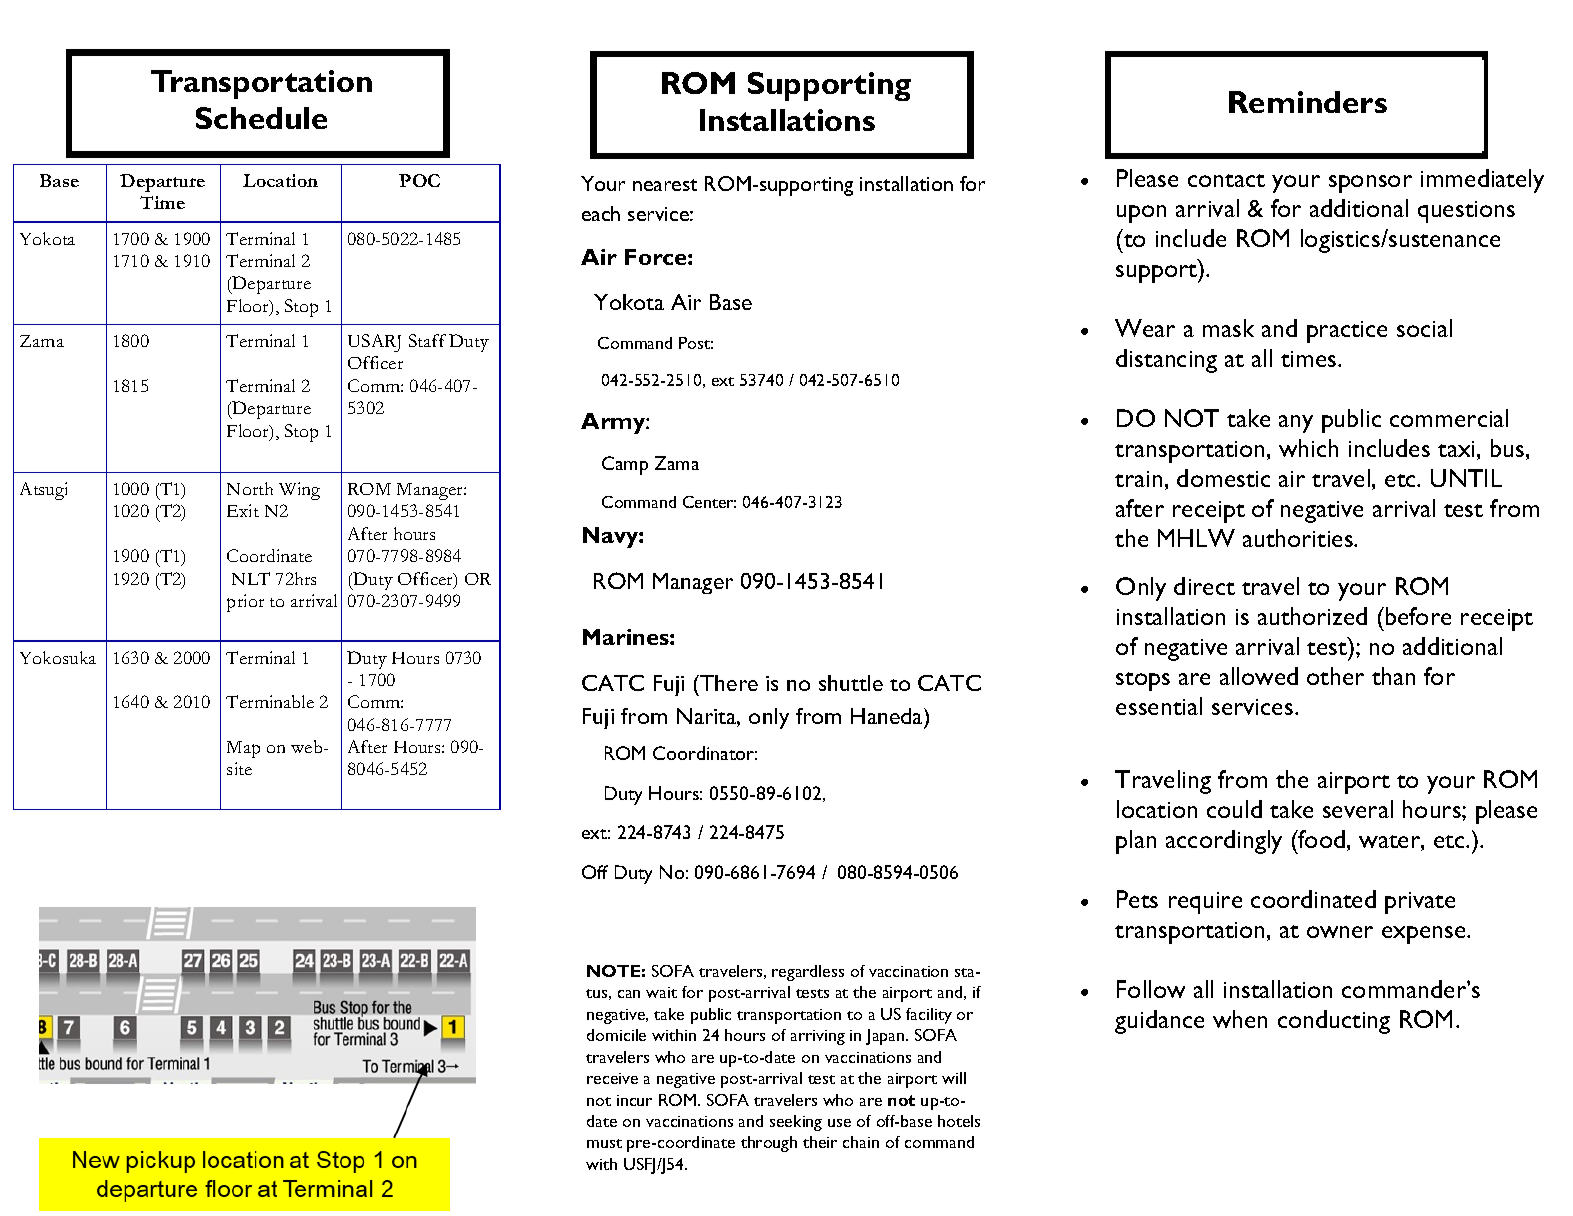  Describe the element at coordinates (427, 340) in the screenshot. I see `Staff` at that location.
